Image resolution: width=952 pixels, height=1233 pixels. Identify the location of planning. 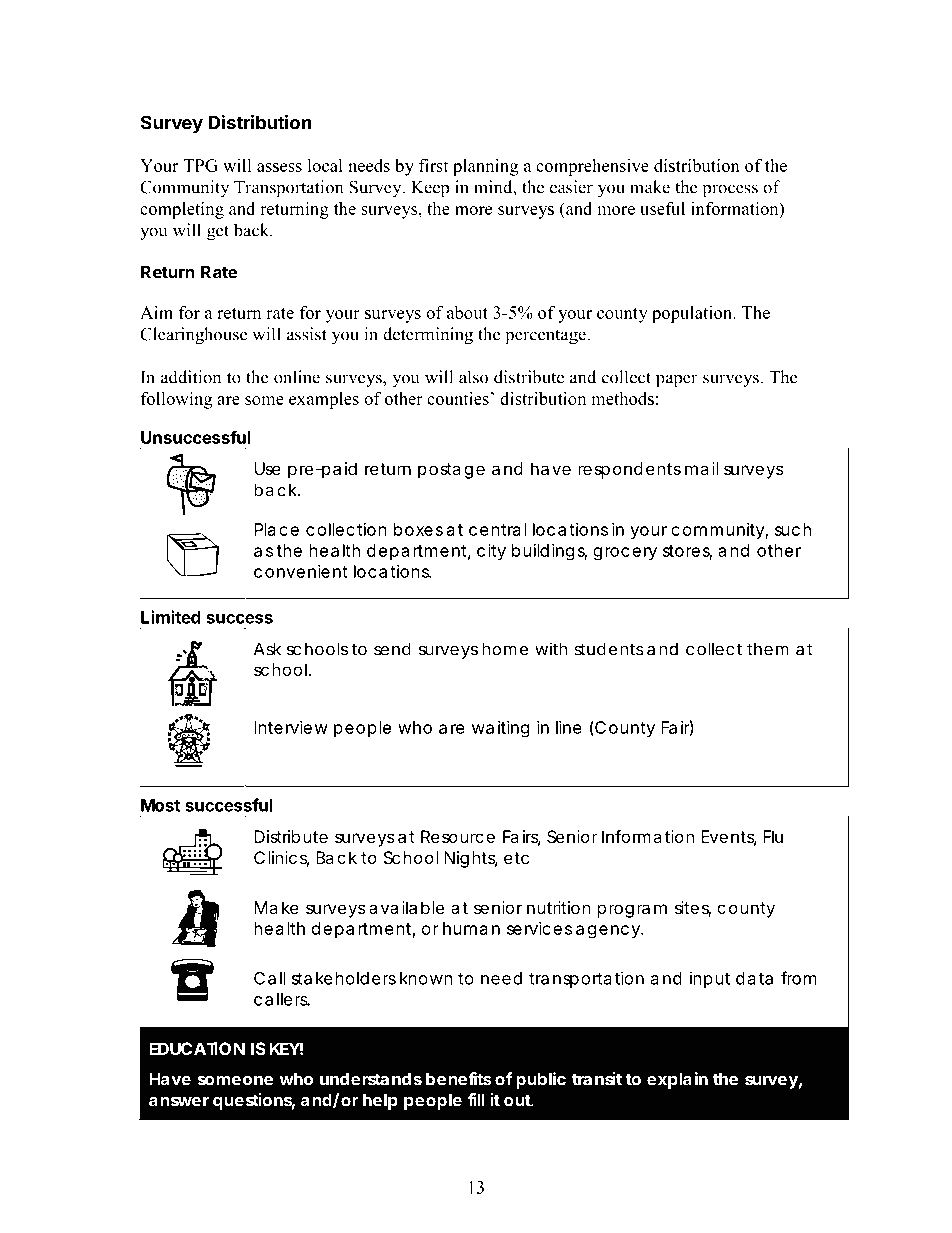
(485, 167).
